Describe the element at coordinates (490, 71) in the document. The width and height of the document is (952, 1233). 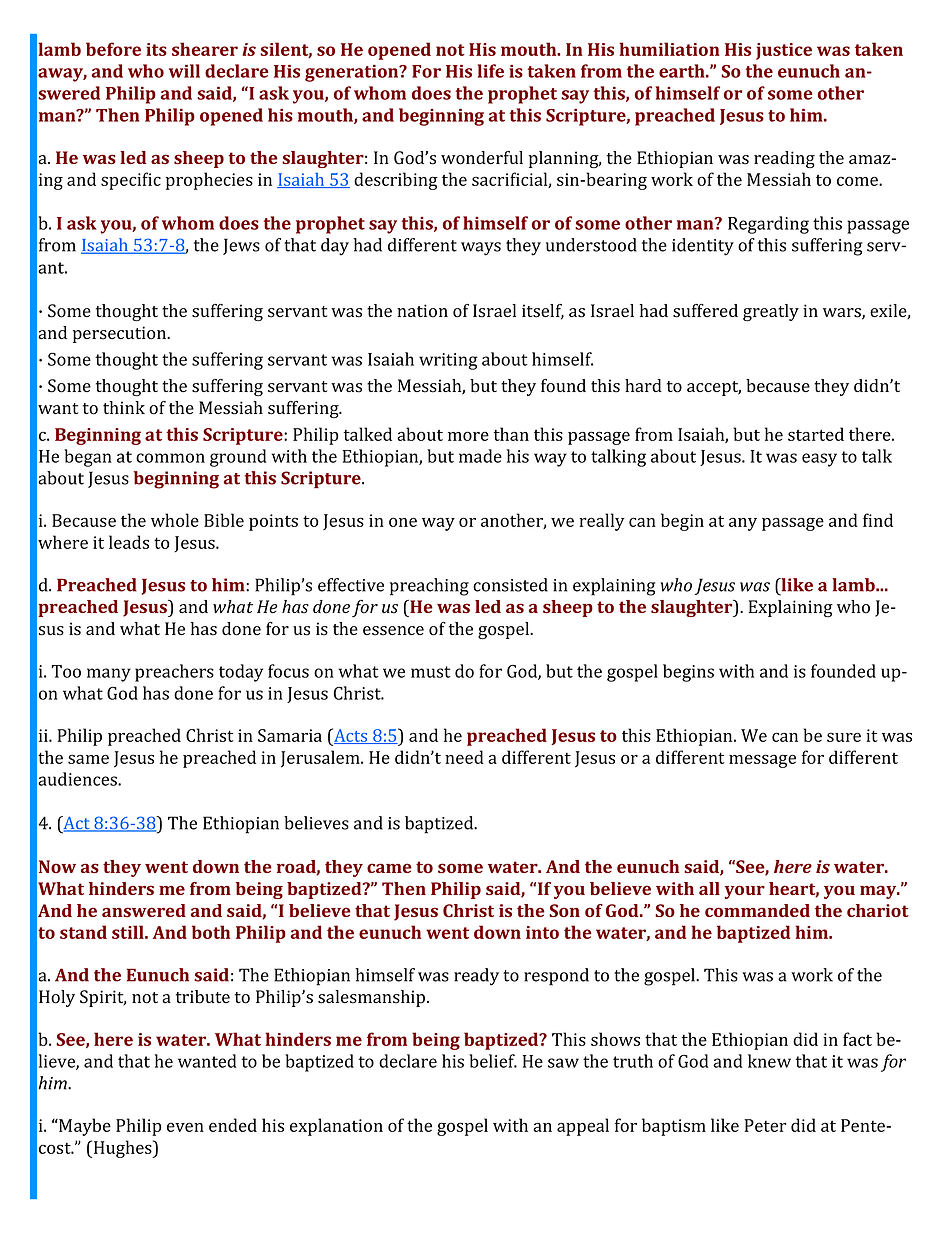
I see `life` at that location.
